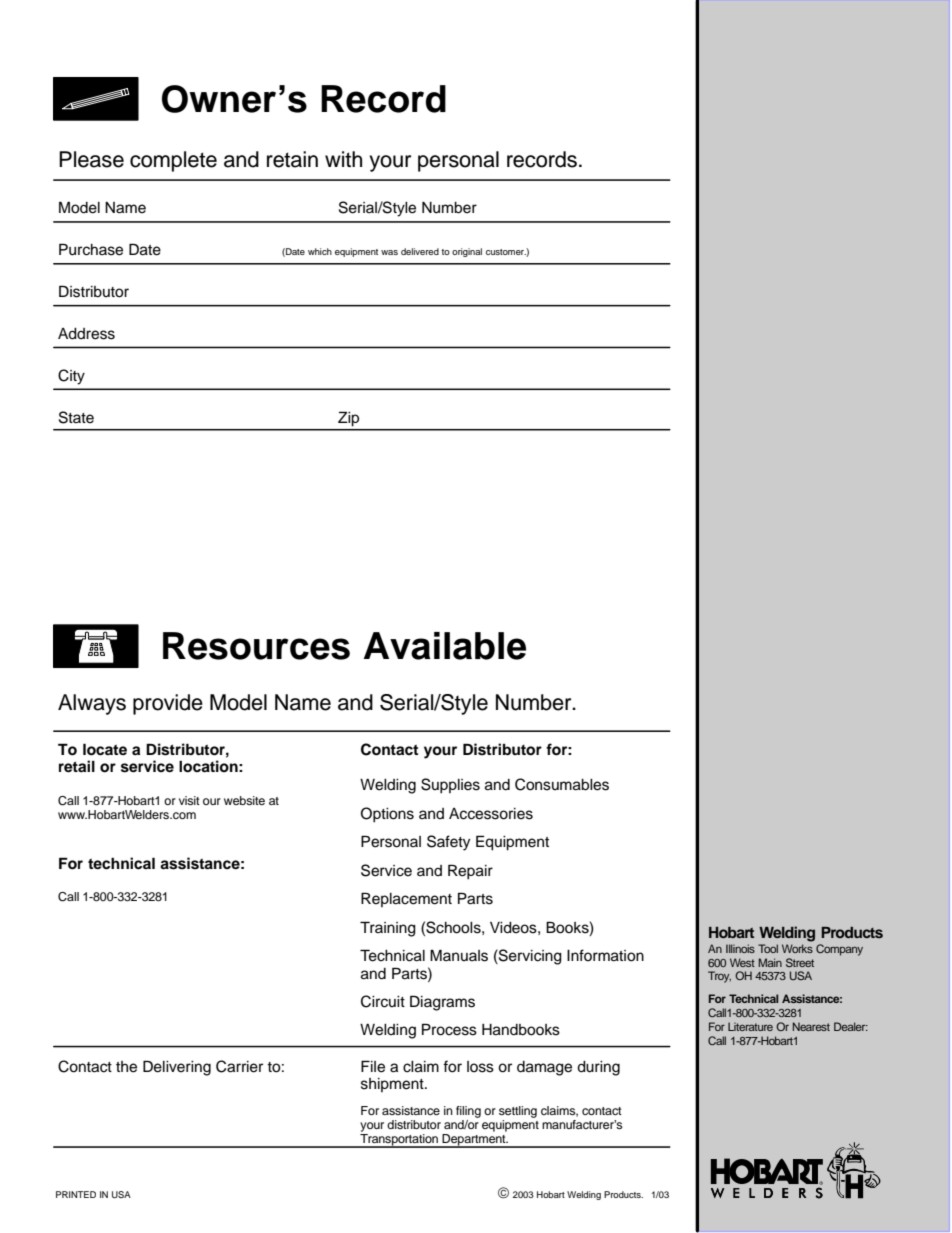  I want to click on Transportation, so click(399, 1141).
